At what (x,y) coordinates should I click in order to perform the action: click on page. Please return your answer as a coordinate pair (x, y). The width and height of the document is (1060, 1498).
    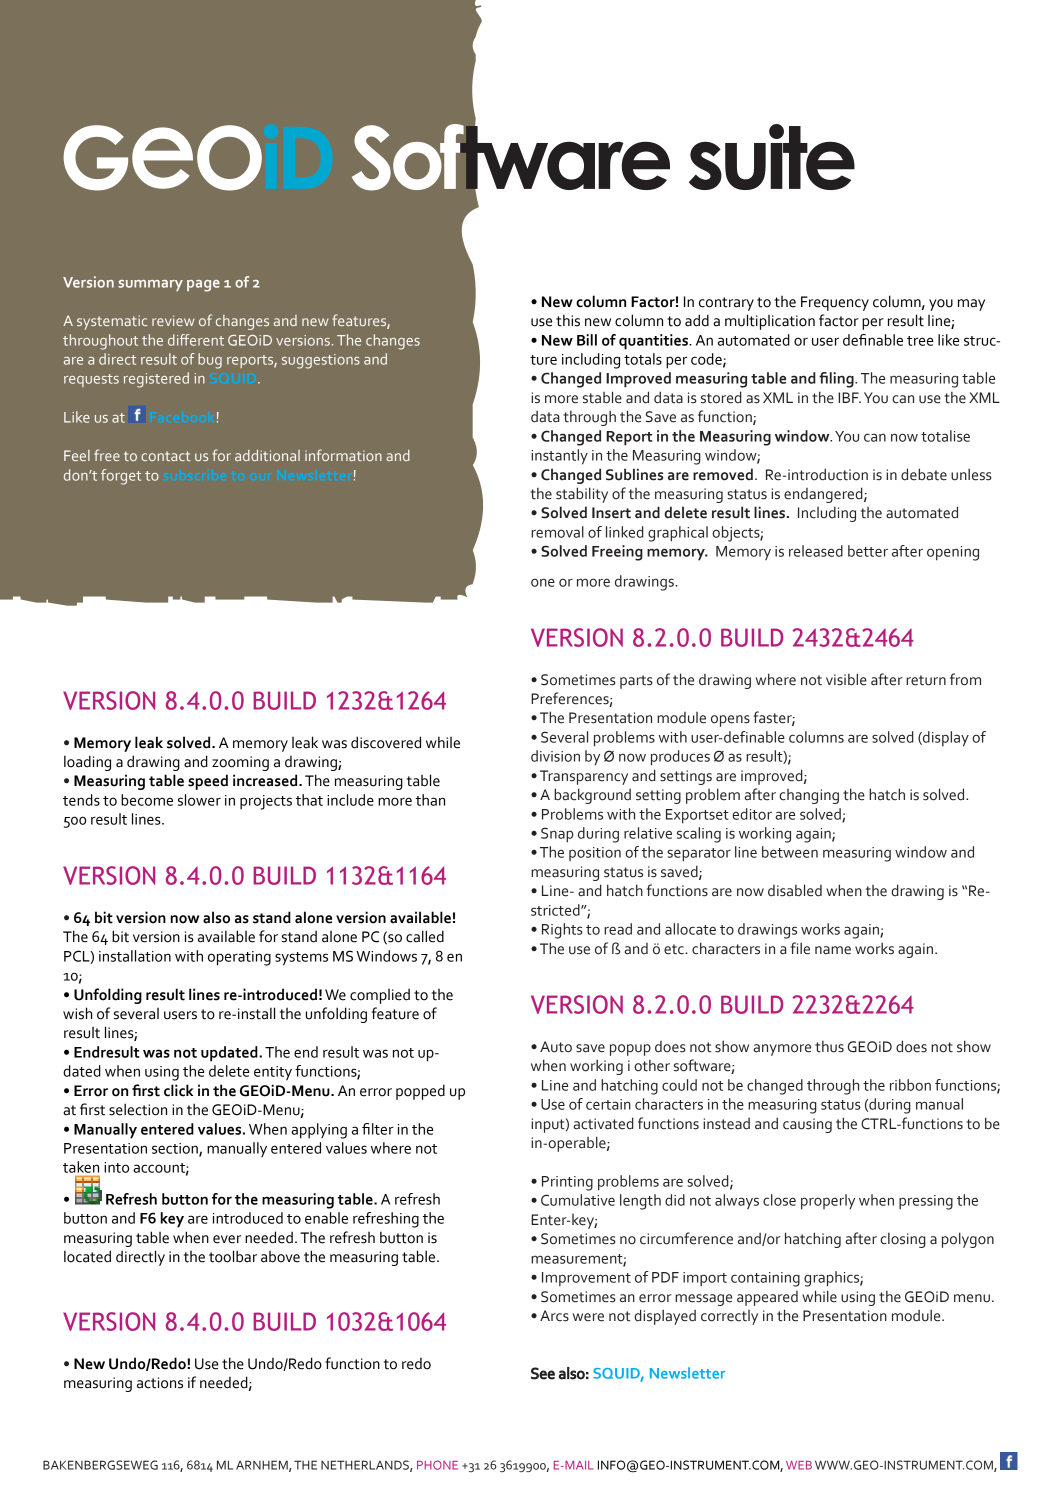
    Looking at the image, I should click on (203, 286).
